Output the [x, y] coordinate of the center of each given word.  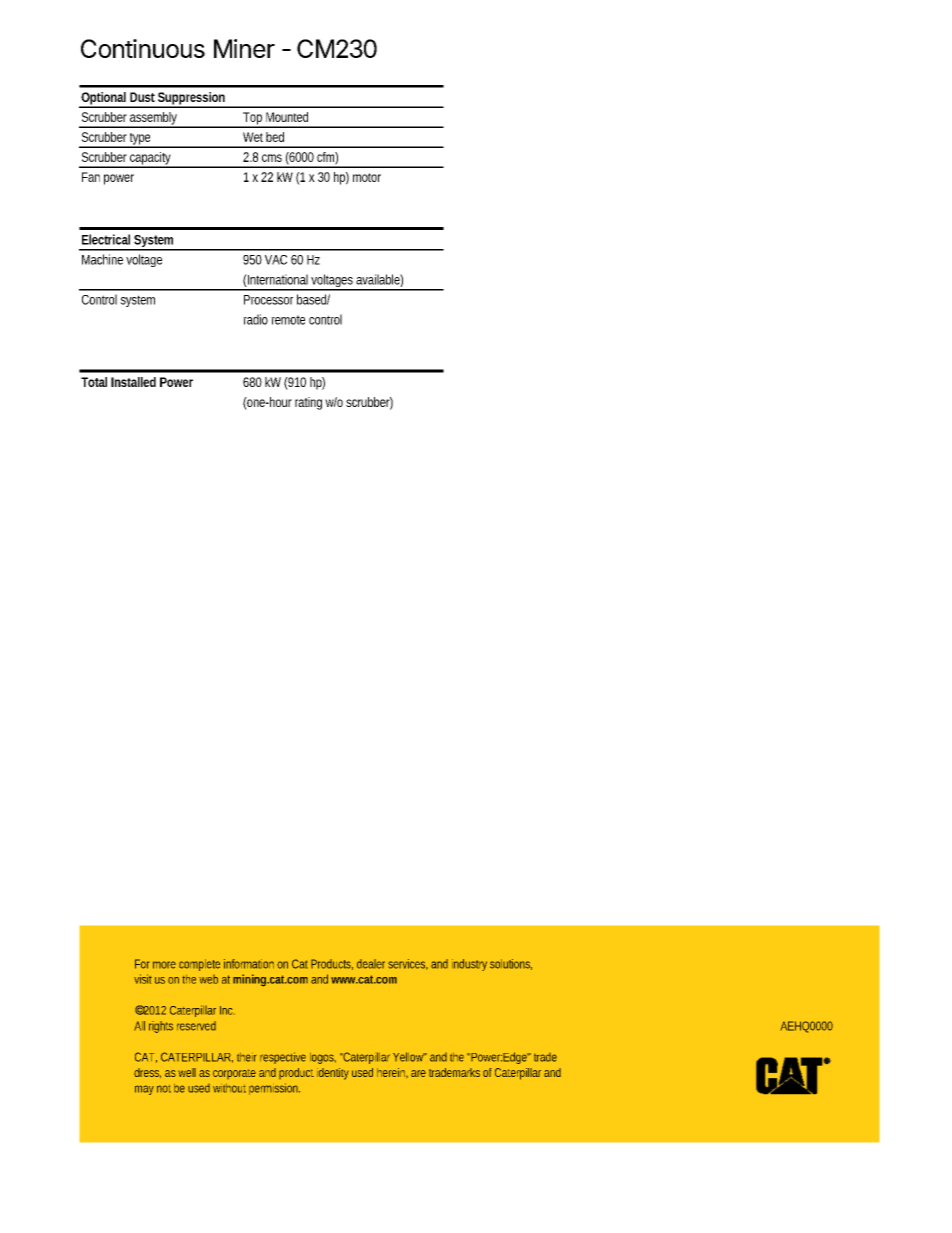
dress [147, 1073]
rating [308, 403]
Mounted [287, 117]
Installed [133, 382]
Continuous [143, 48]
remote [288, 320]
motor [367, 177]
